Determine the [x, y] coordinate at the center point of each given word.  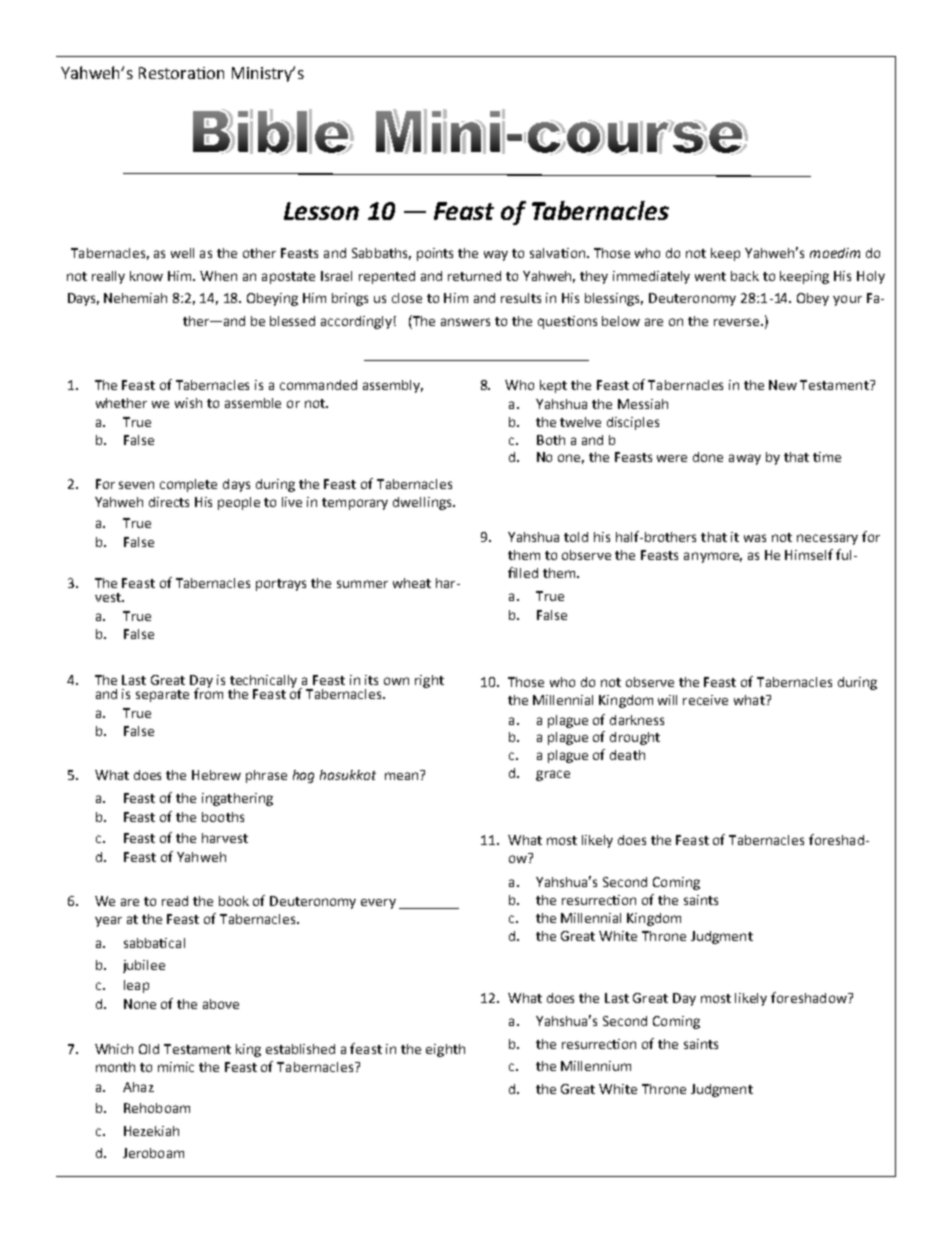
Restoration [181, 73]
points [435, 254]
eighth [445, 1050]
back [745, 276]
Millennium [596, 1066]
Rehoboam [157, 1108]
